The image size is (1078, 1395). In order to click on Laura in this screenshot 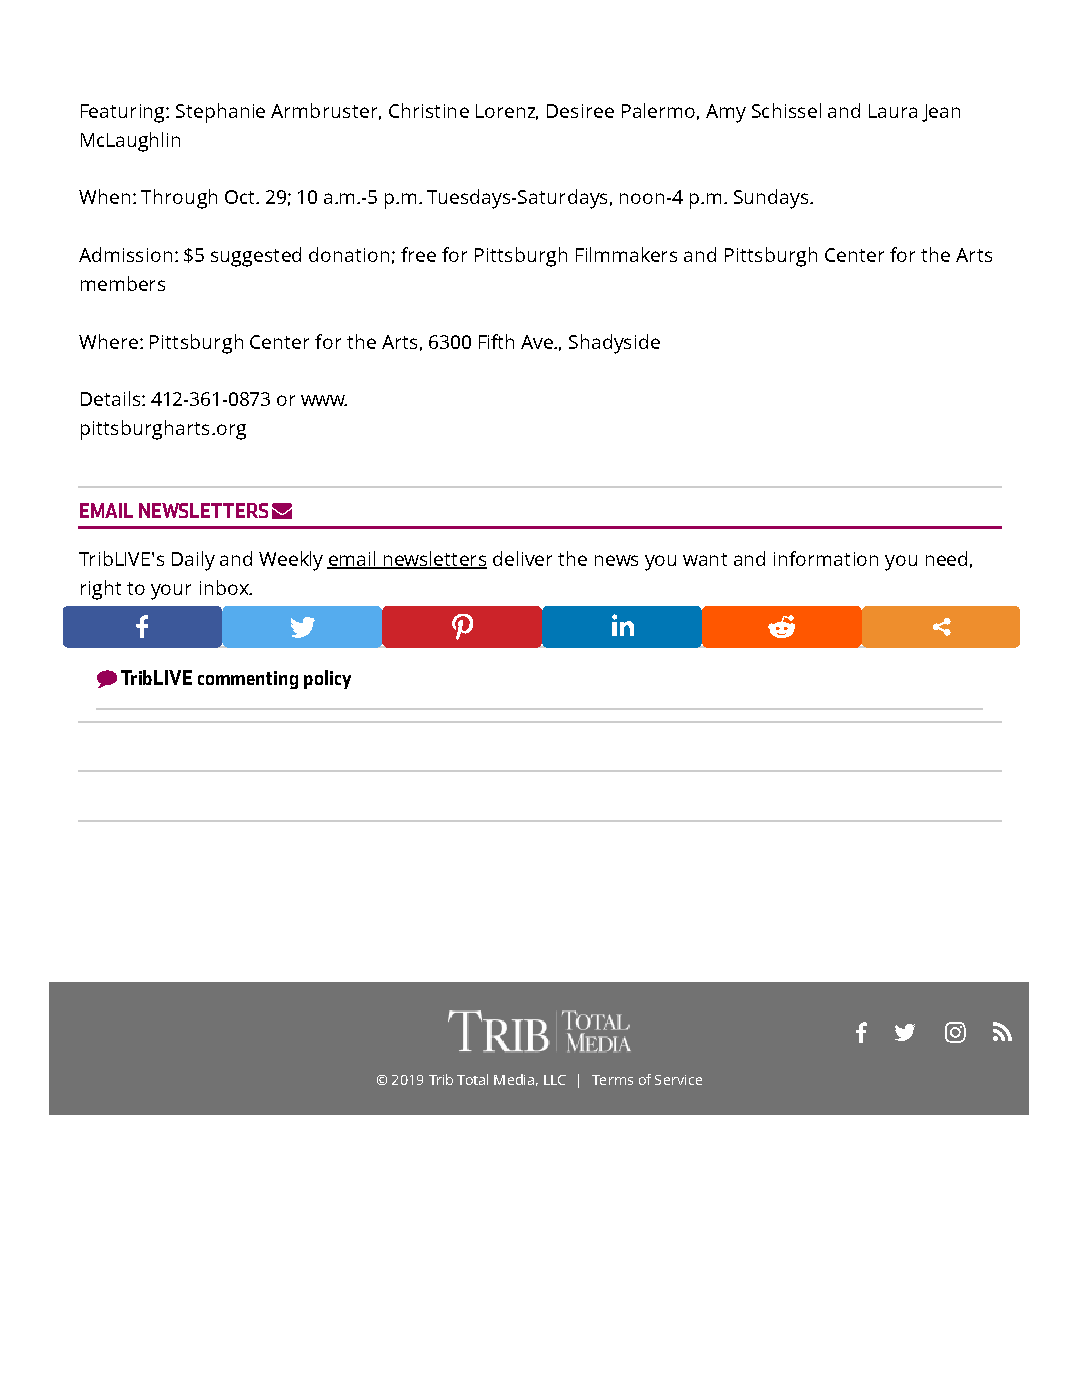, I will do `click(893, 111)`.
